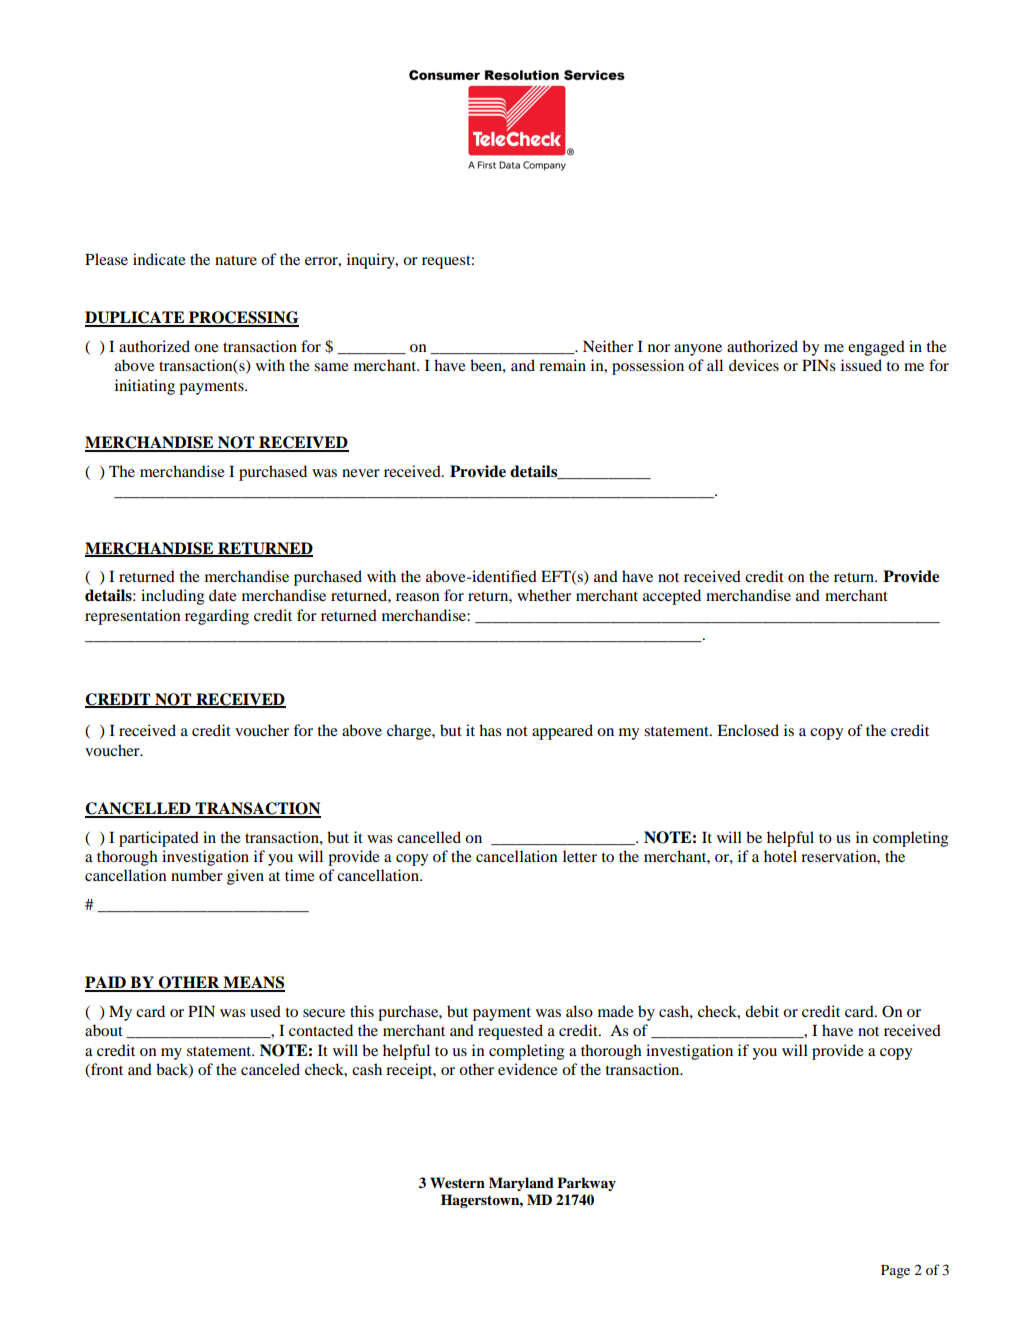 The height and width of the document is (1339, 1035). What do you see at coordinates (876, 348) in the document?
I see `engaged` at bounding box center [876, 348].
